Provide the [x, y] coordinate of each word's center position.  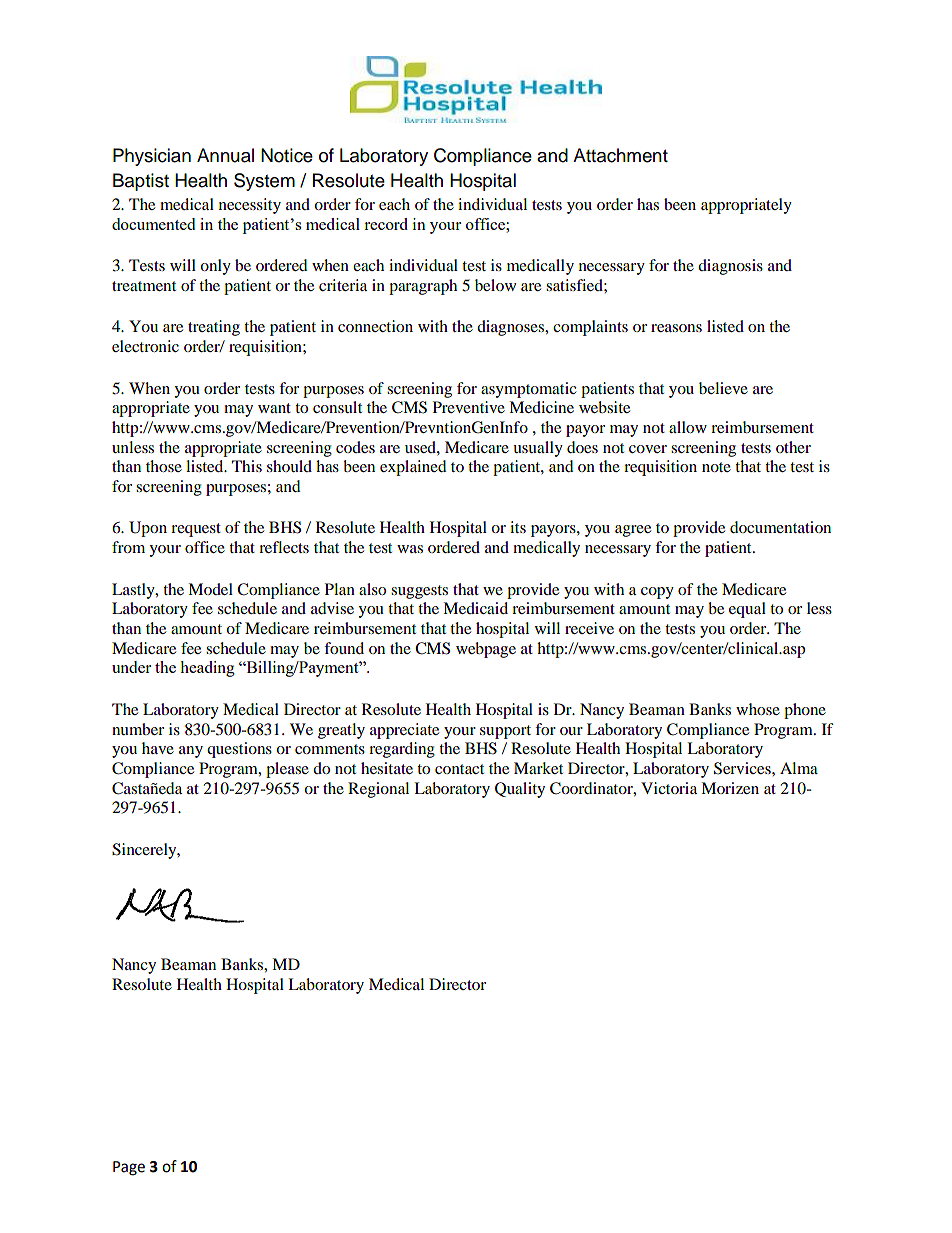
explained [413, 468]
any [191, 752]
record [386, 224]
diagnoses [512, 328]
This [247, 466]
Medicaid [475, 608]
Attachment [620, 155]
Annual [225, 155]
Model [210, 589]
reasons [676, 328]
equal [747, 610]
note [716, 467]
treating [214, 328]
